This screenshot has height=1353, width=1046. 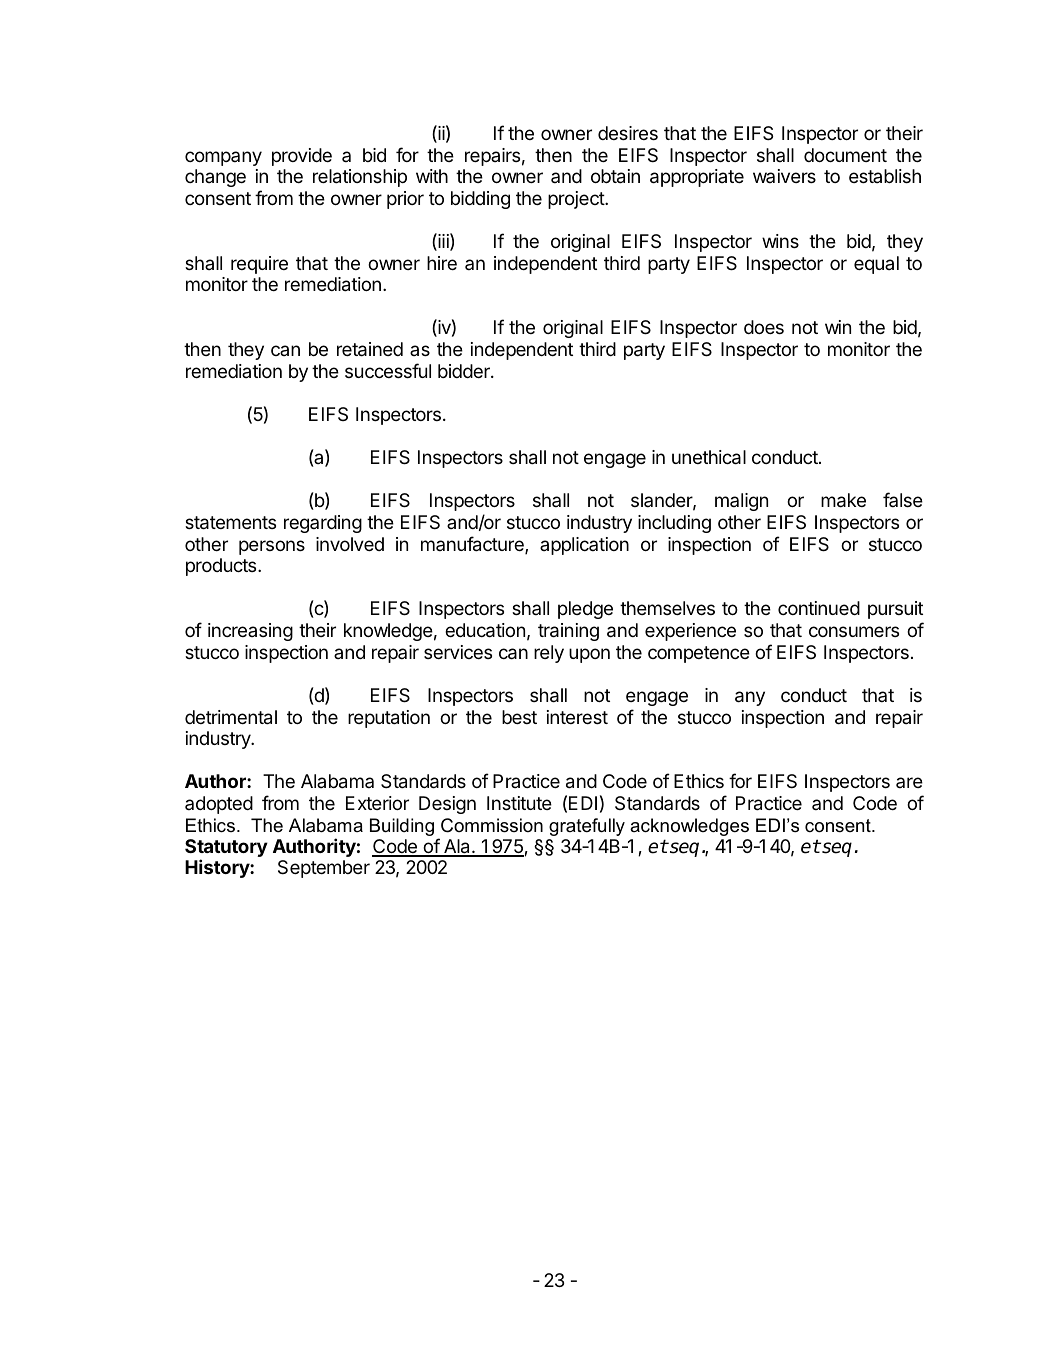 I want to click on provide, so click(x=302, y=157).
